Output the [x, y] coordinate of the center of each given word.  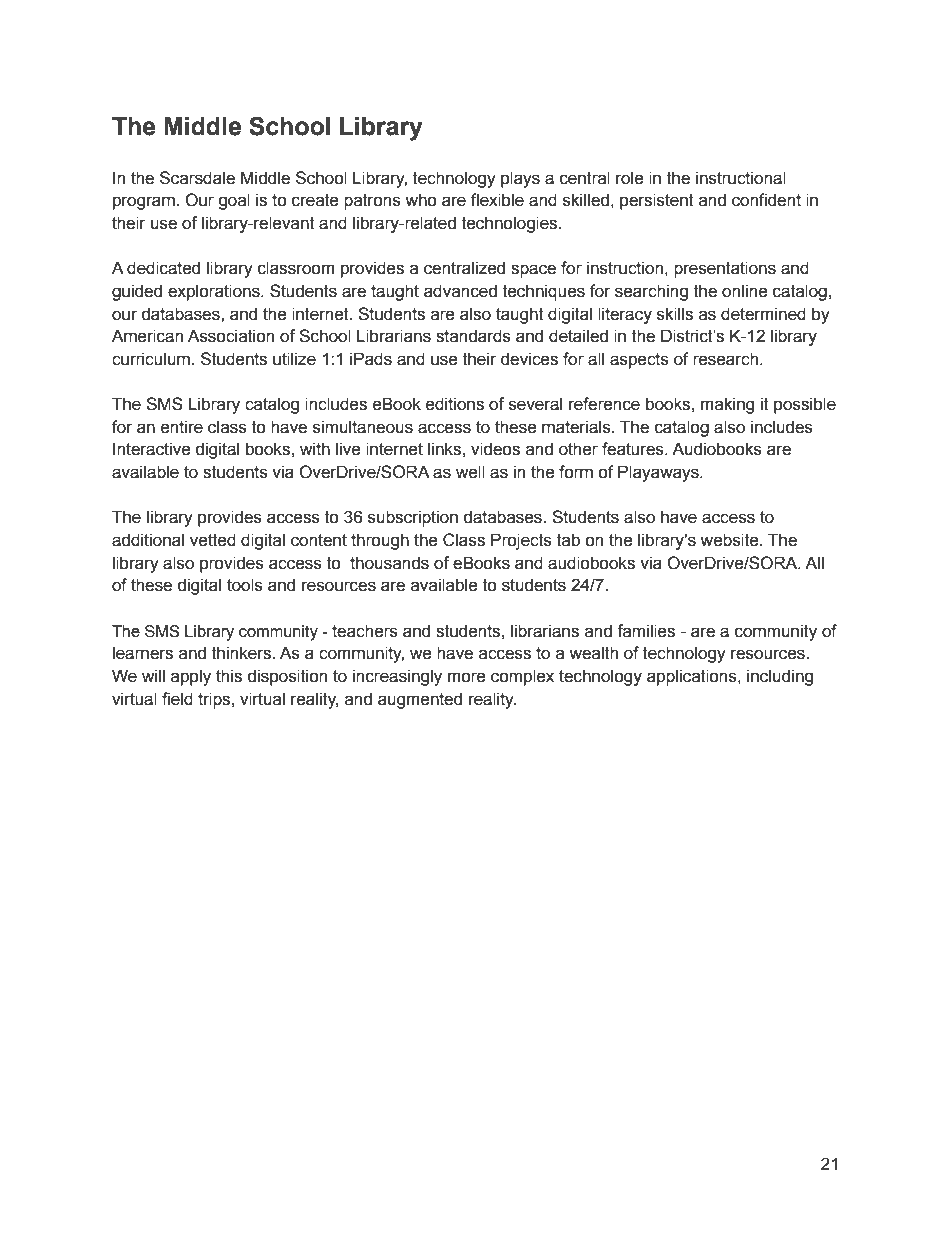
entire [182, 427]
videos [495, 449]
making [727, 405]
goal [234, 201]
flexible [497, 200]
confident [766, 200]
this [229, 676]
